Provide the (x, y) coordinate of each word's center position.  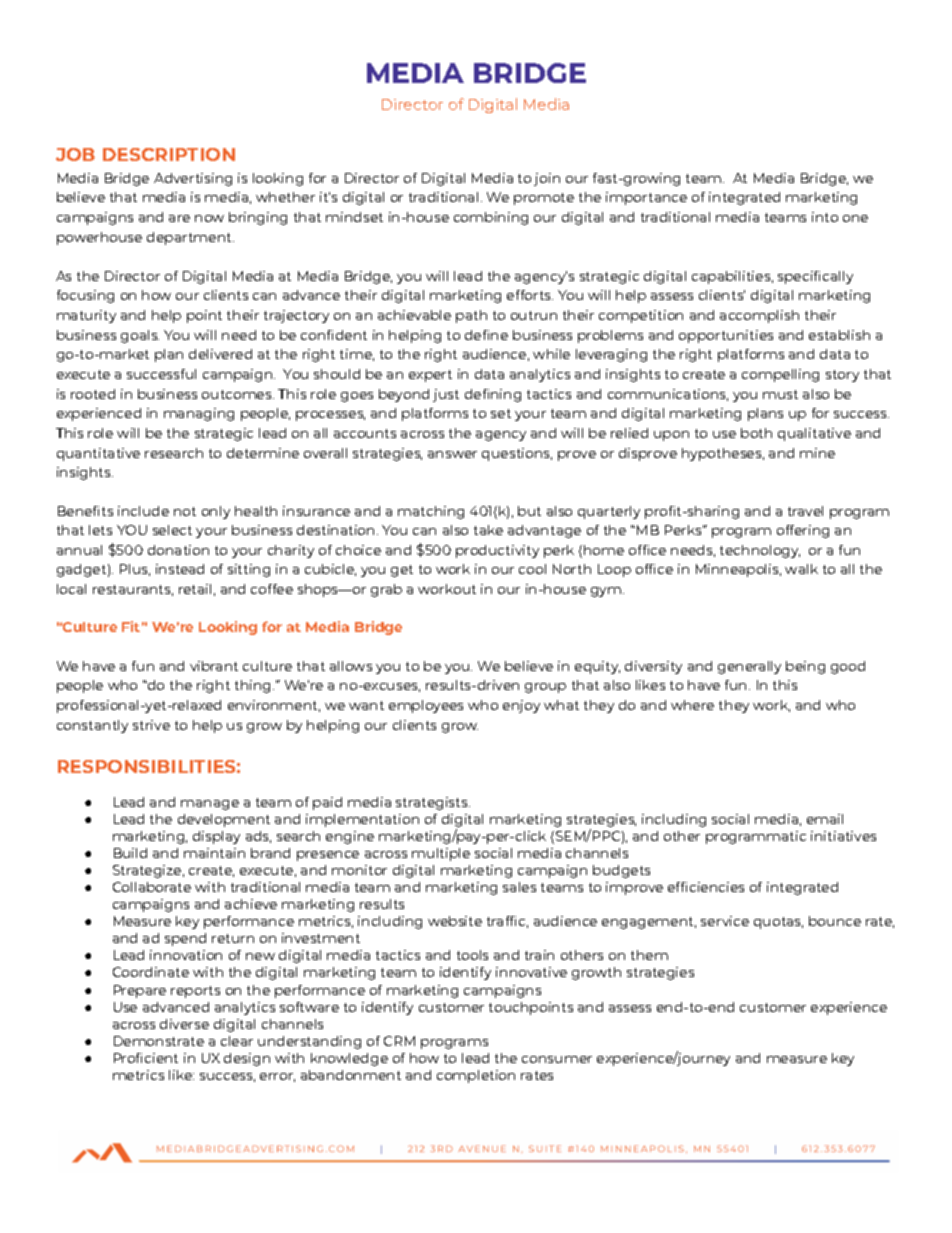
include (143, 511)
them (649, 955)
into (825, 217)
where (692, 705)
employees (426, 706)
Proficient (146, 1058)
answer (452, 454)
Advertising (193, 179)
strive (151, 725)
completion (476, 1076)
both (756, 433)
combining (491, 218)
